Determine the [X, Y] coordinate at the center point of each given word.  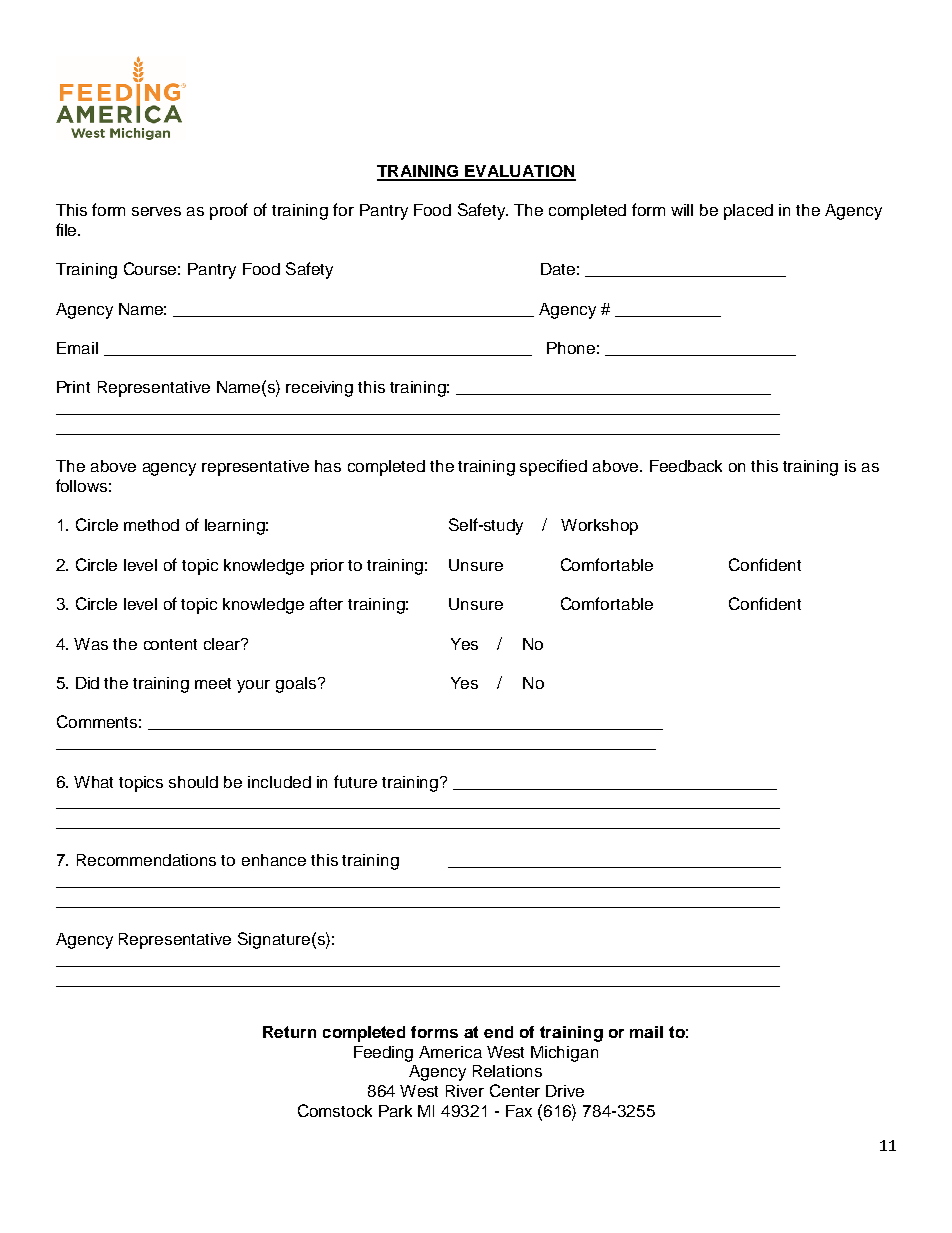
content [170, 644]
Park [395, 1111]
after [326, 603]
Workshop [599, 527]
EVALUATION [519, 172]
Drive [565, 1091]
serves [156, 211]
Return [289, 1032]
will [682, 210]
